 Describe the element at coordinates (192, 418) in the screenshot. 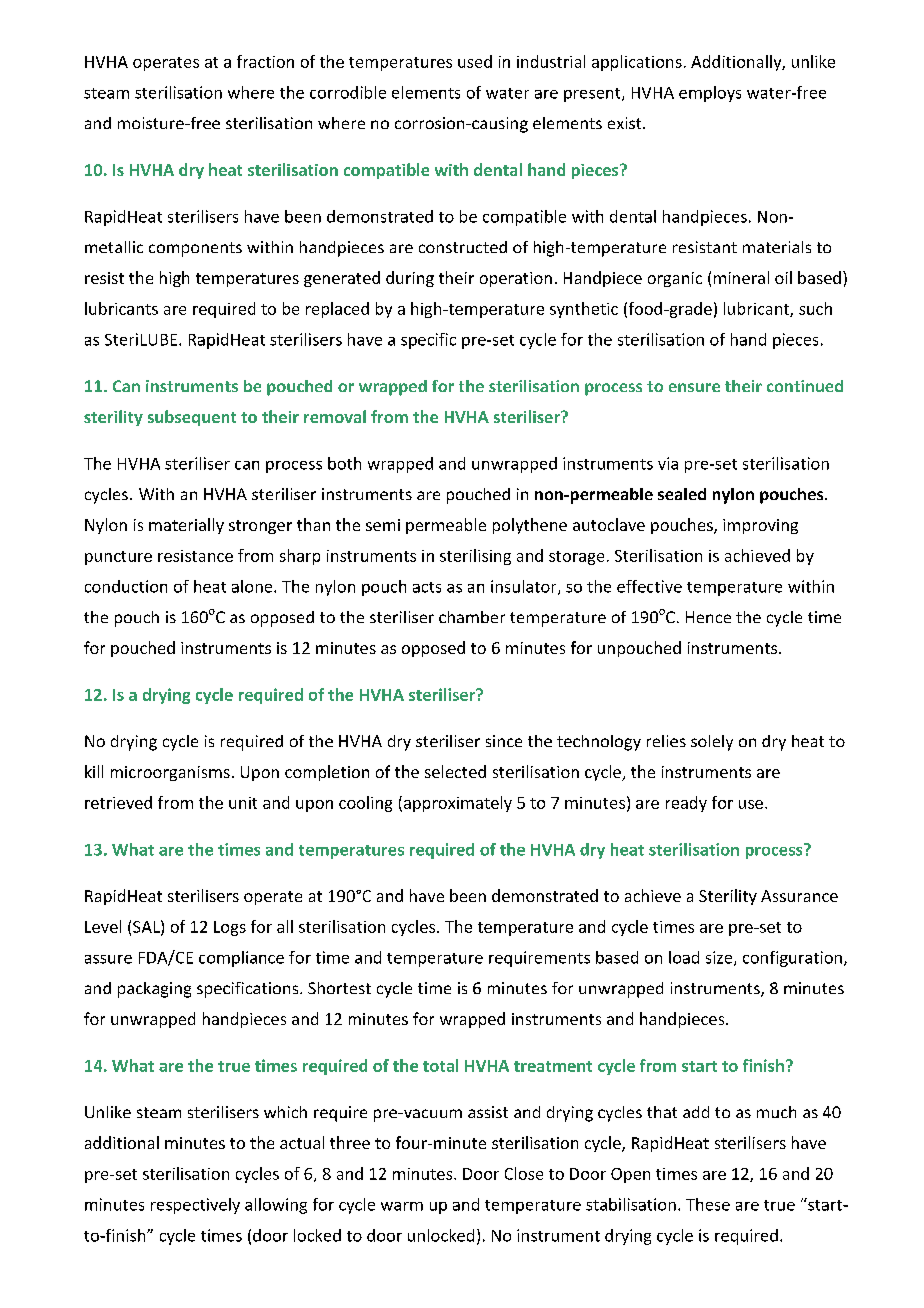

I see `subsequent` at that location.
